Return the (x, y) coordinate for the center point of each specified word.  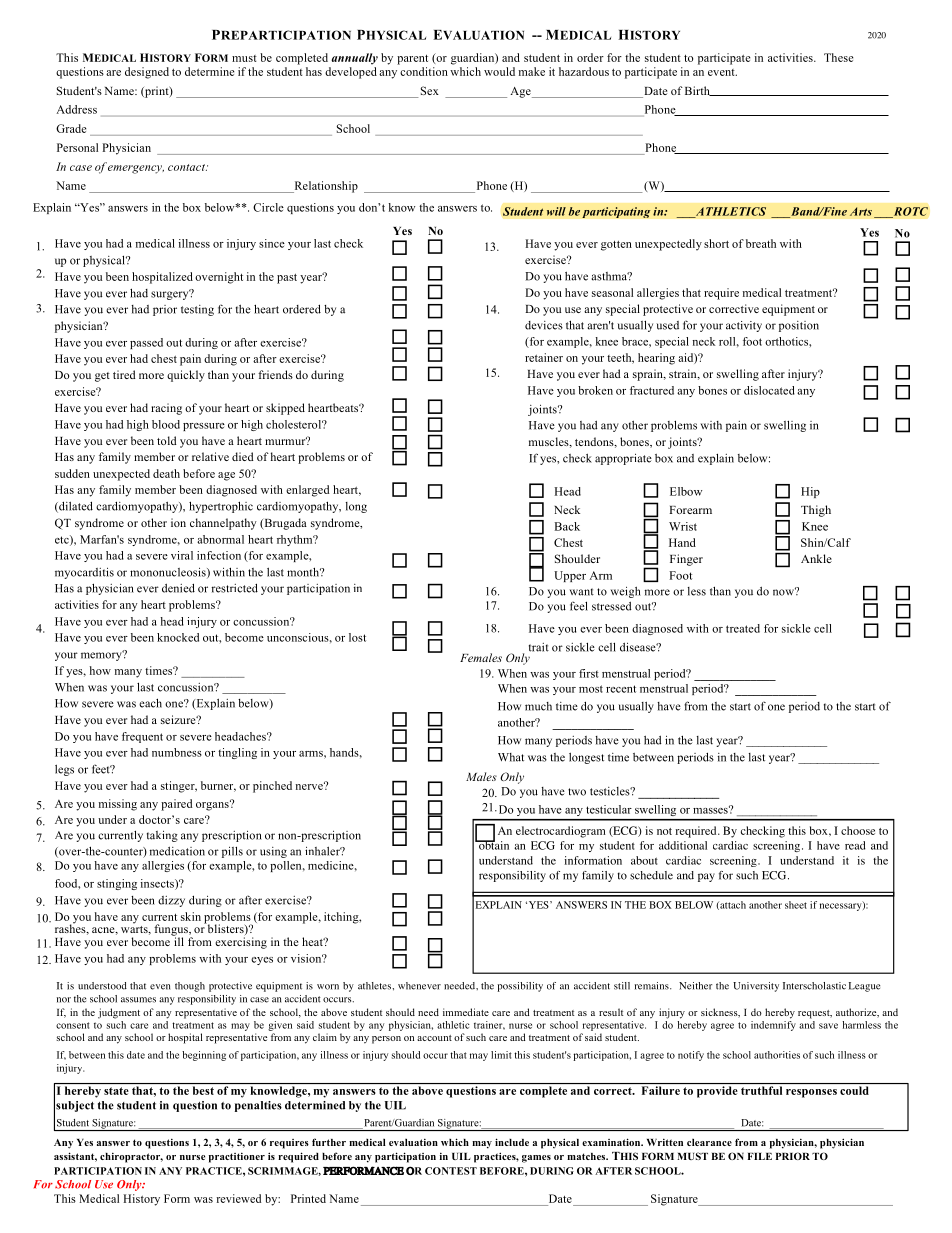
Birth (698, 91)
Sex (430, 90)
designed (147, 73)
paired (177, 805)
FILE (760, 1156)
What (511, 757)
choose (858, 830)
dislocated (769, 390)
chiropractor (131, 1158)
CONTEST (451, 1171)
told (167, 440)
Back (567, 526)
